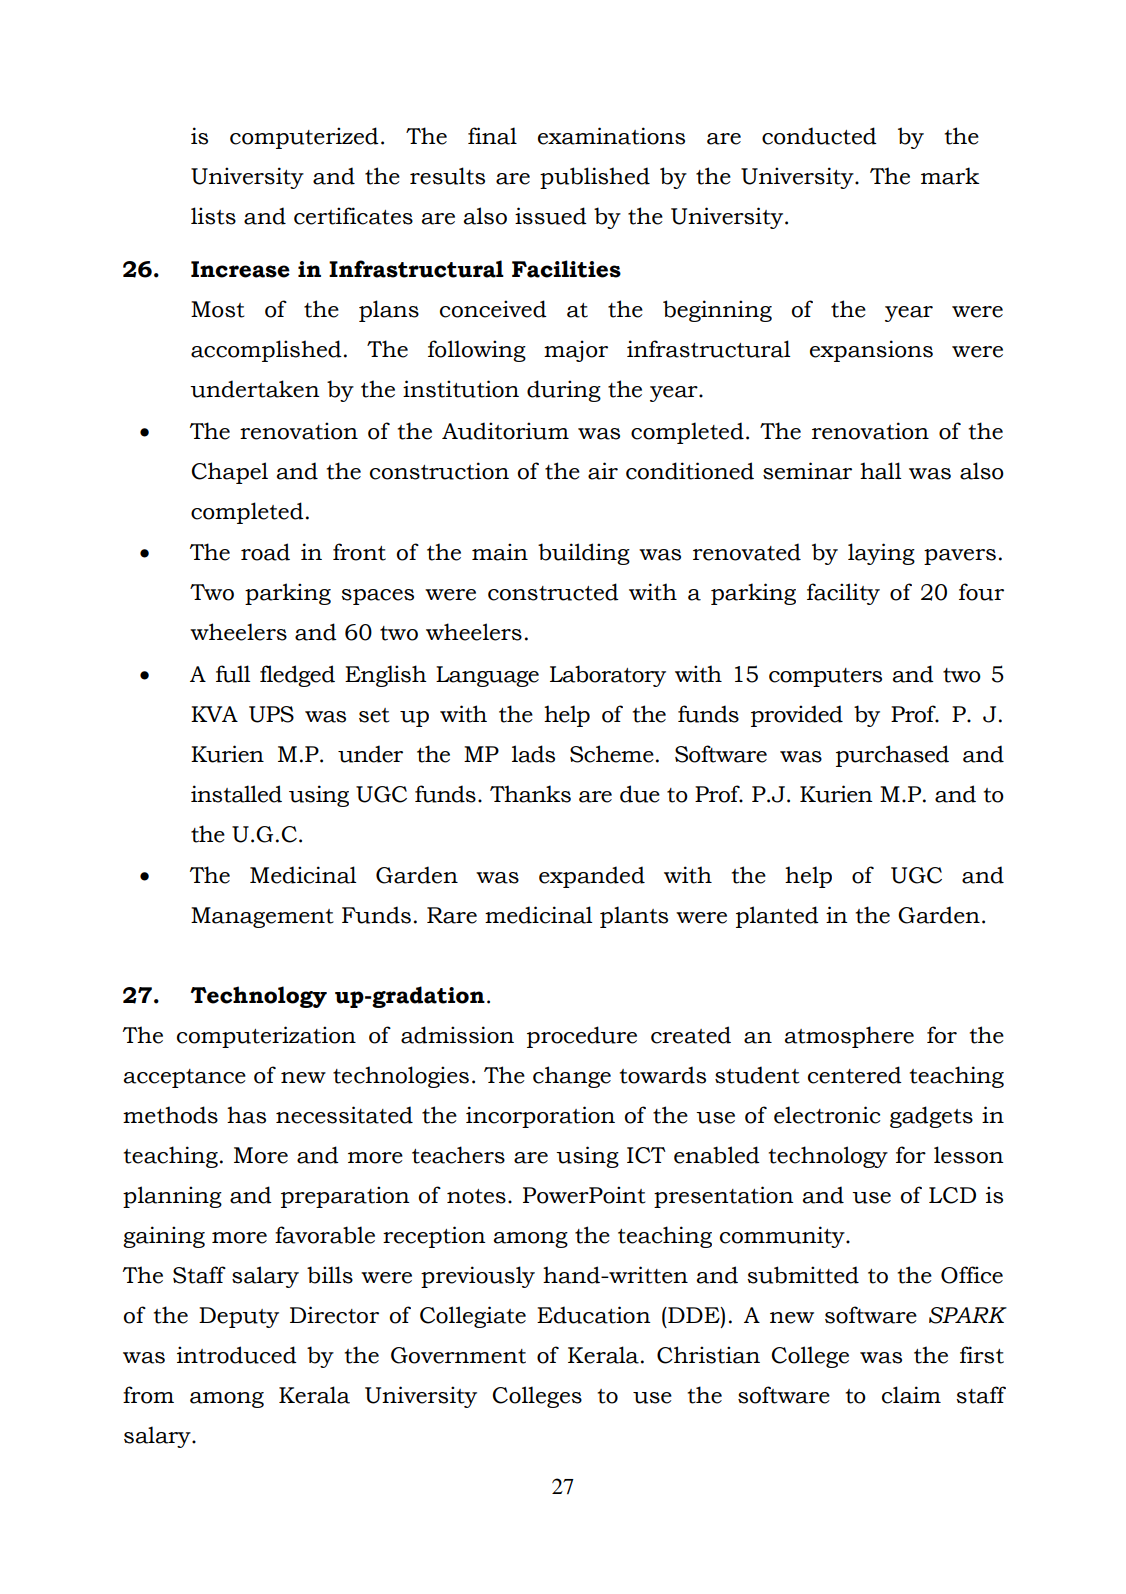  I want to click on lists, so click(213, 216).
